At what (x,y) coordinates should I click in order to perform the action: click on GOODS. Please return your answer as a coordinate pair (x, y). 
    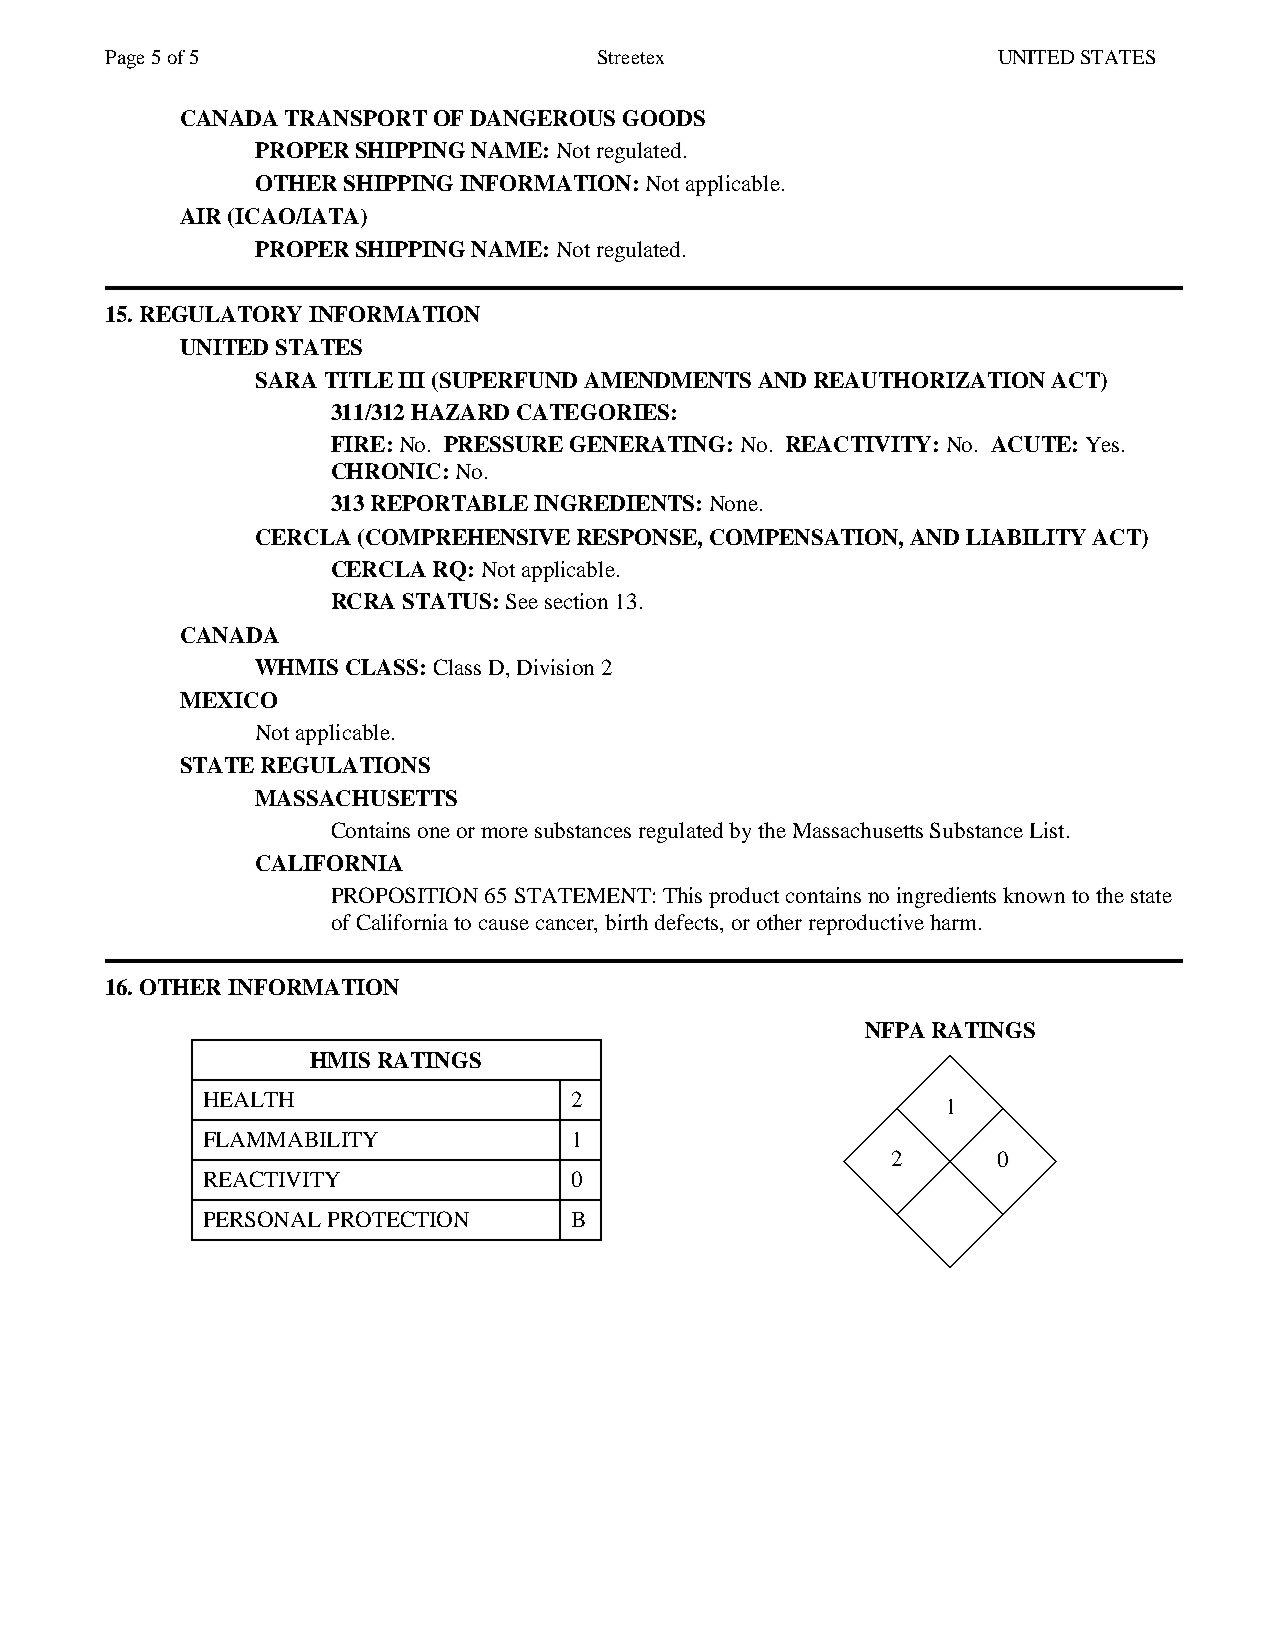
    Looking at the image, I should click on (664, 118).
